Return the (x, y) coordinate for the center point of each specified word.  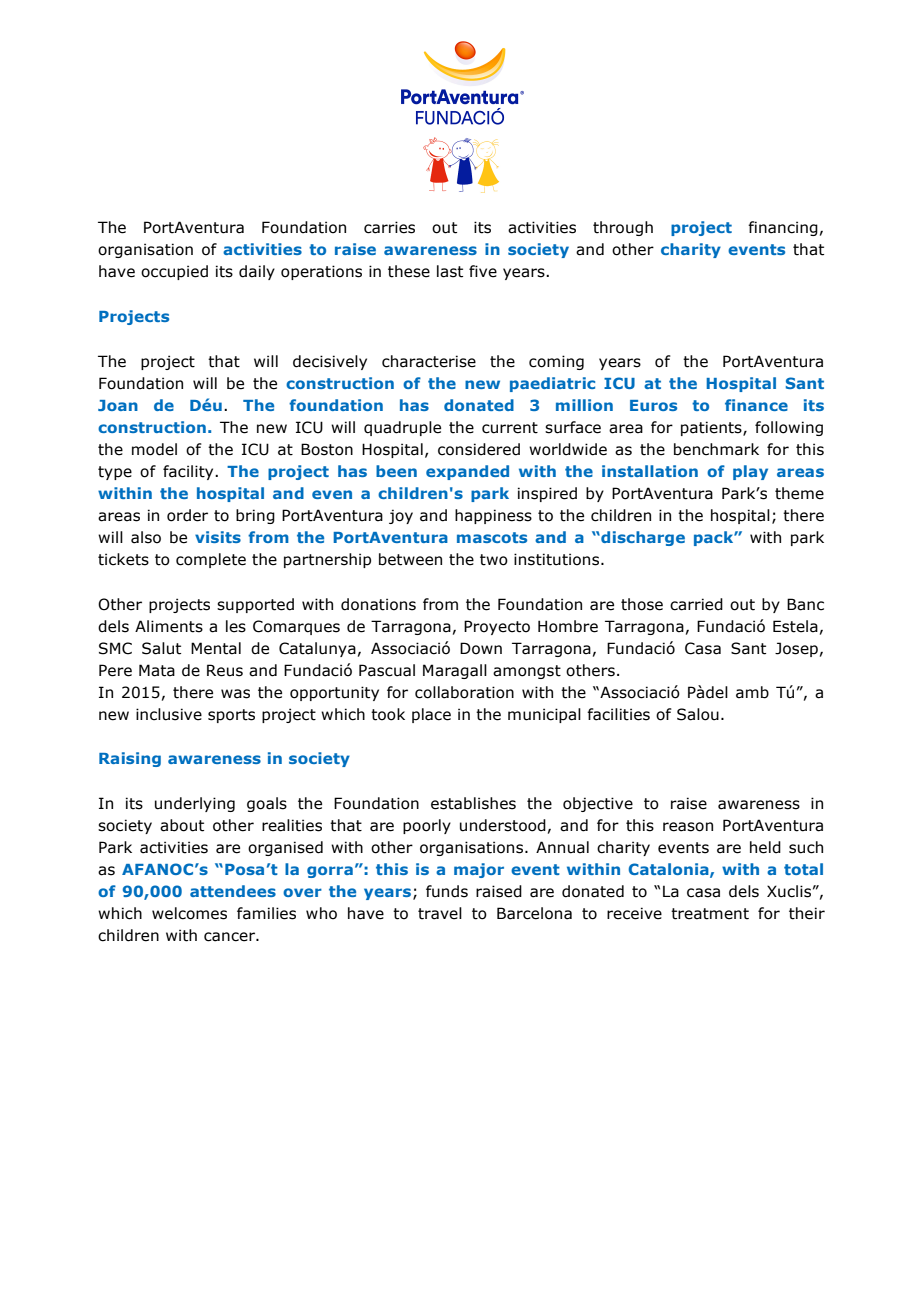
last (450, 271)
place (431, 715)
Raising (130, 759)
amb (752, 692)
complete (211, 560)
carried (696, 604)
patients (712, 428)
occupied (174, 272)
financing (783, 228)
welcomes (189, 913)
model (154, 449)
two (494, 560)
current (510, 428)
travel (440, 913)
